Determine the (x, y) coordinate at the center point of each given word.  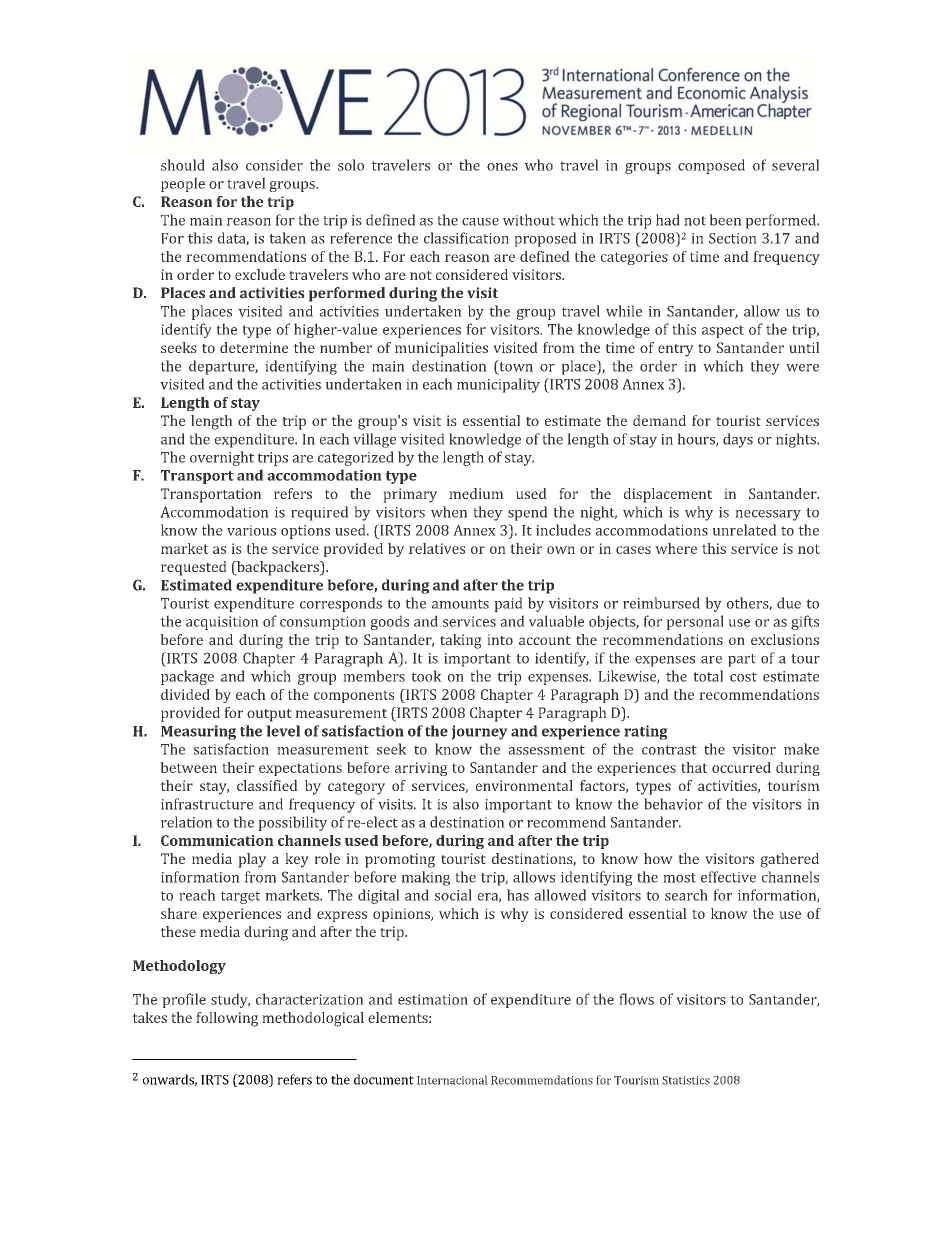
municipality (498, 385)
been (725, 220)
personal (695, 622)
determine (254, 347)
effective (728, 877)
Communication (217, 840)
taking (461, 641)
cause (480, 222)
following (227, 1019)
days (738, 440)
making (426, 878)
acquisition (222, 623)
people (183, 184)
